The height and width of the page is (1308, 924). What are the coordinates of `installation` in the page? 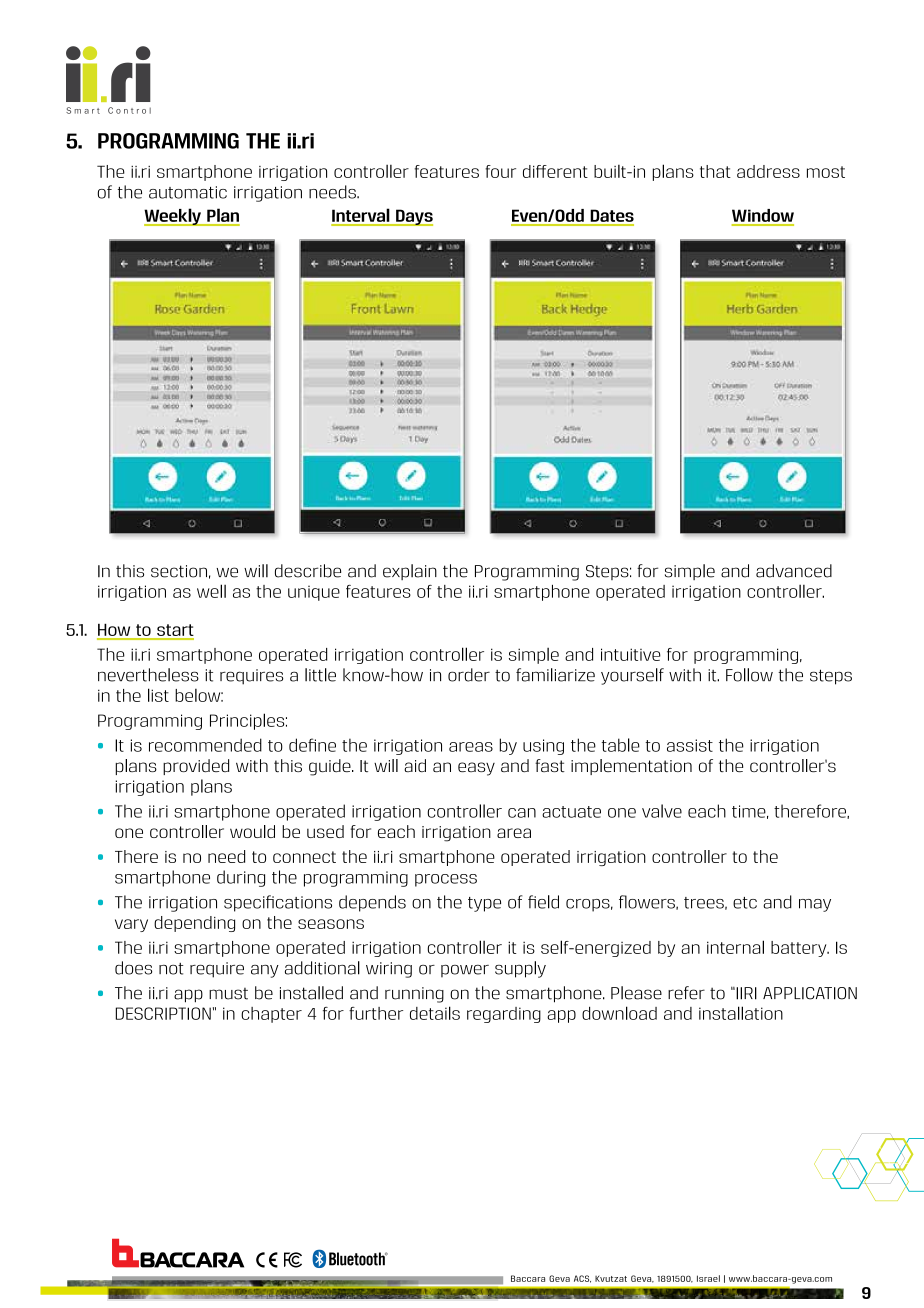 It's located at (741, 1013).
